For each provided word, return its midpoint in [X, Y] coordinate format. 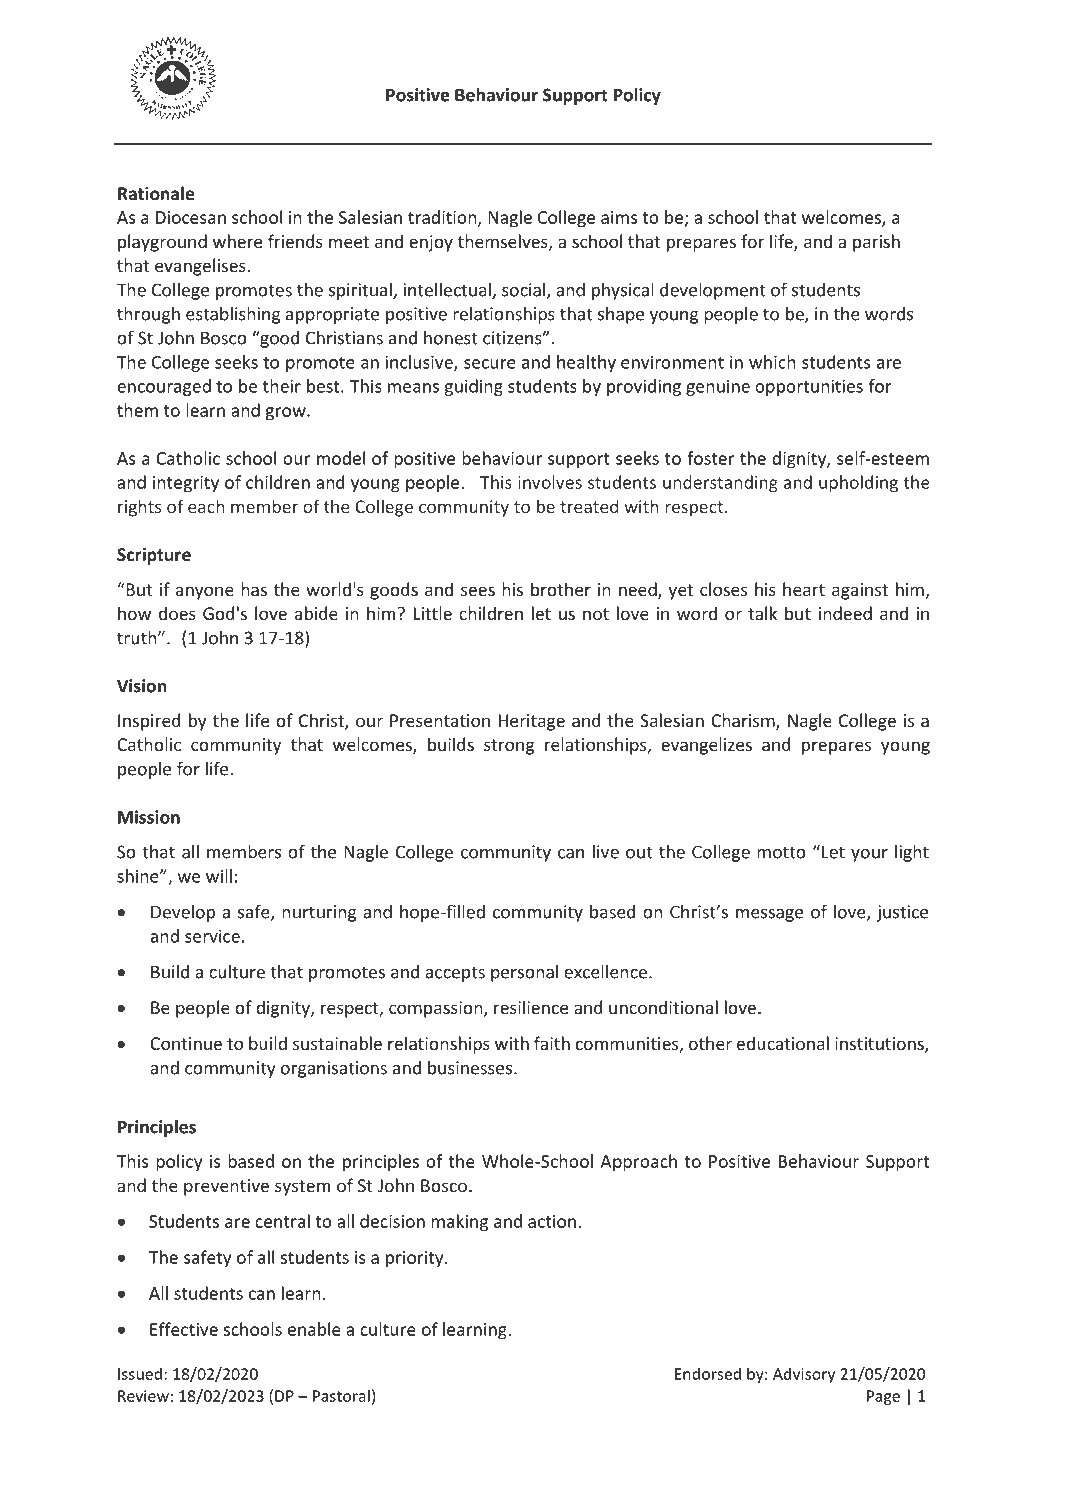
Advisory [804, 1375]
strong [509, 747]
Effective [184, 1329]
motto [781, 852]
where [237, 241]
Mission [149, 817]
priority [416, 1259]
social [525, 291]
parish [876, 243]
